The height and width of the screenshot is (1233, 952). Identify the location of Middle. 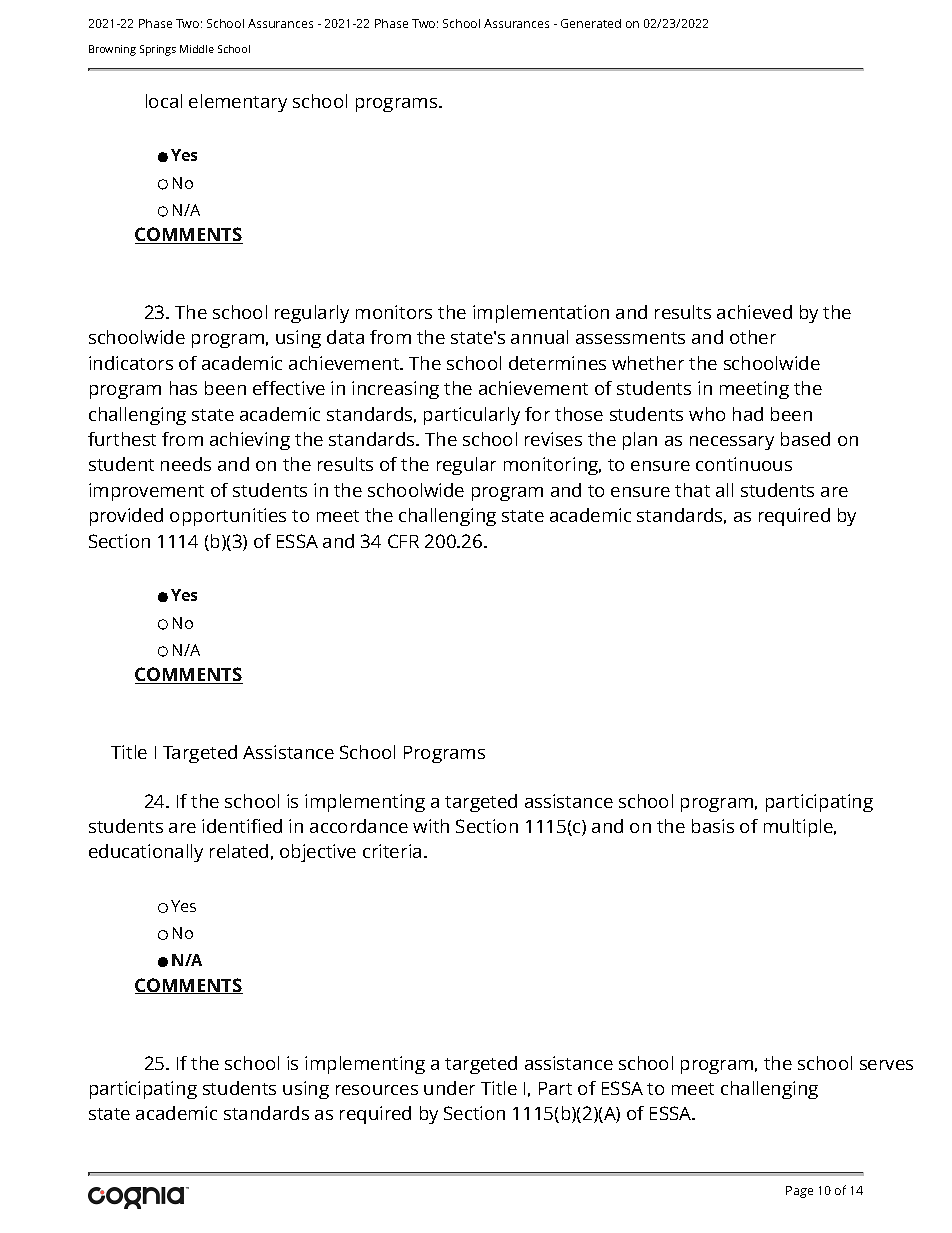
(197, 49).
